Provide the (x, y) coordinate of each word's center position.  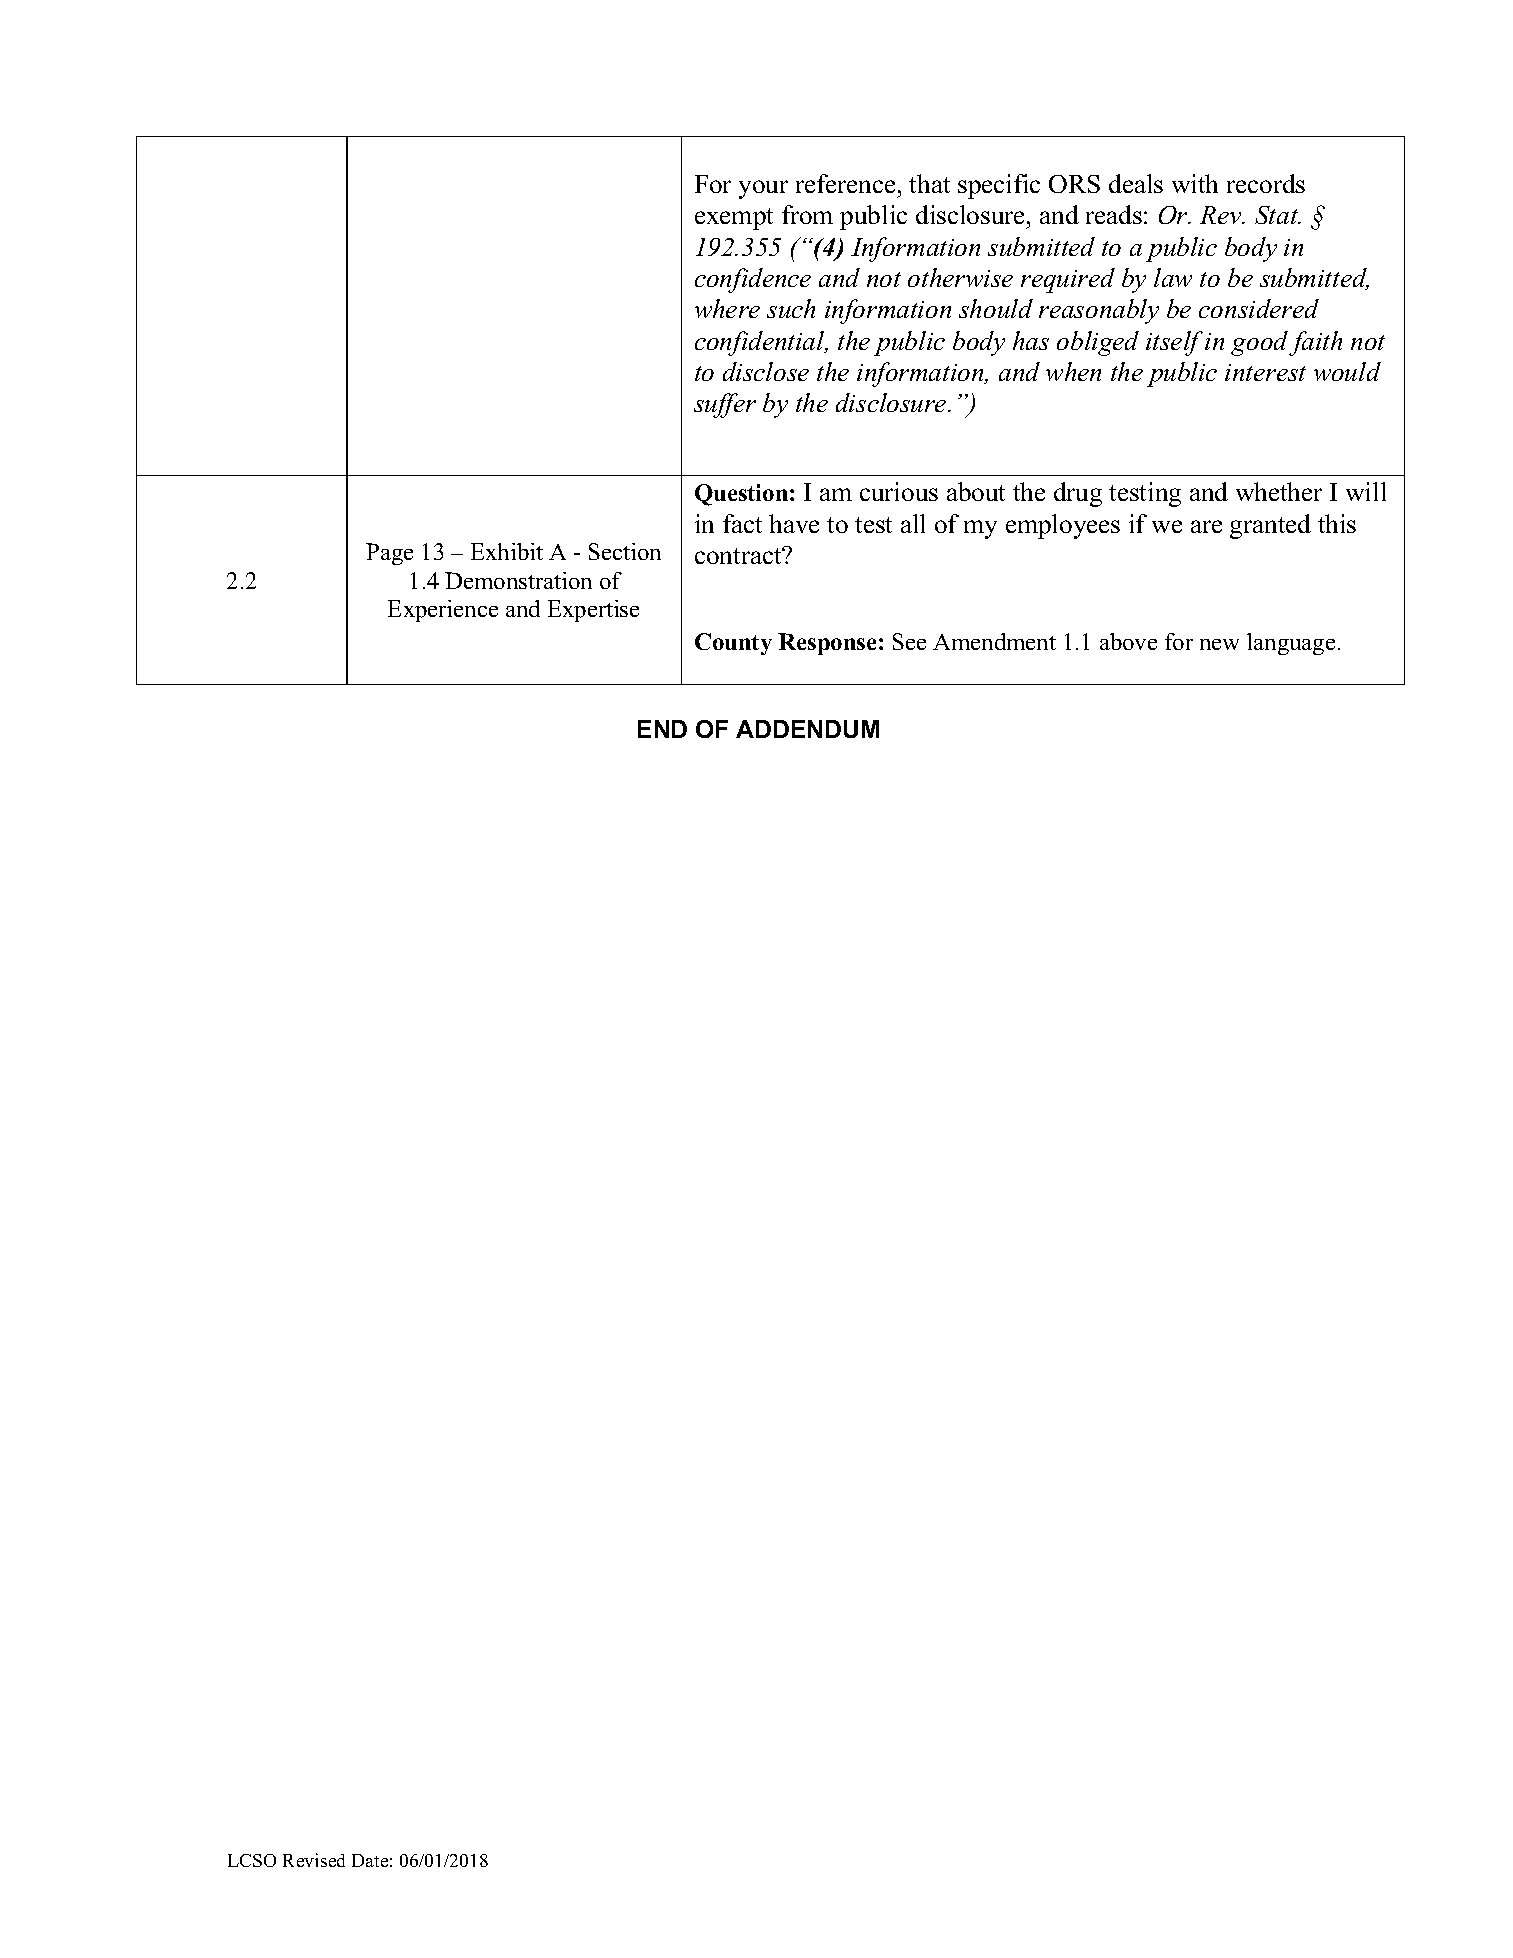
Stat (1278, 215)
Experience (443, 611)
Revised (314, 1860)
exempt (734, 219)
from (807, 214)
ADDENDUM (807, 729)
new (1219, 644)
